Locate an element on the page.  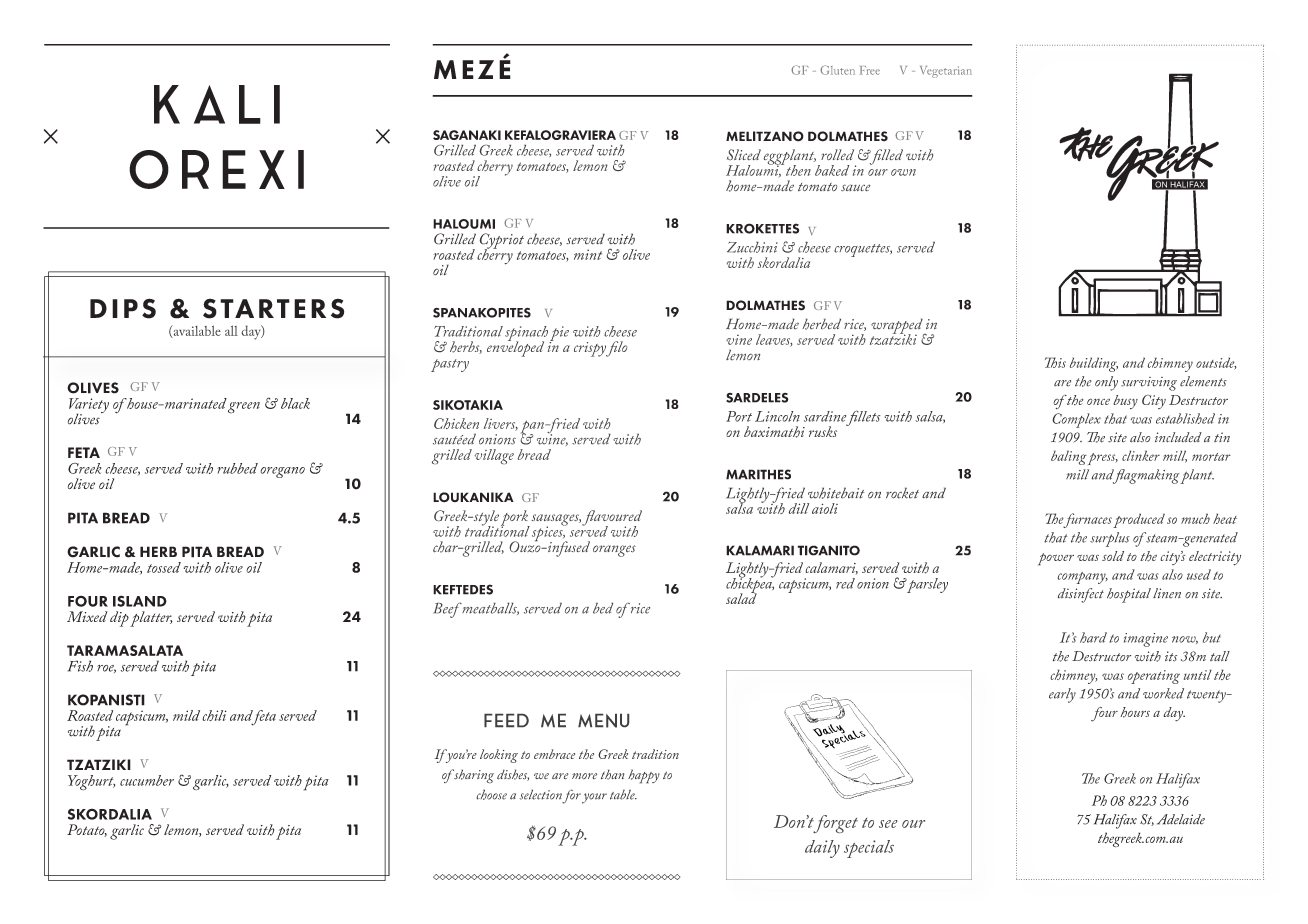
tossed is located at coordinates (164, 567).
